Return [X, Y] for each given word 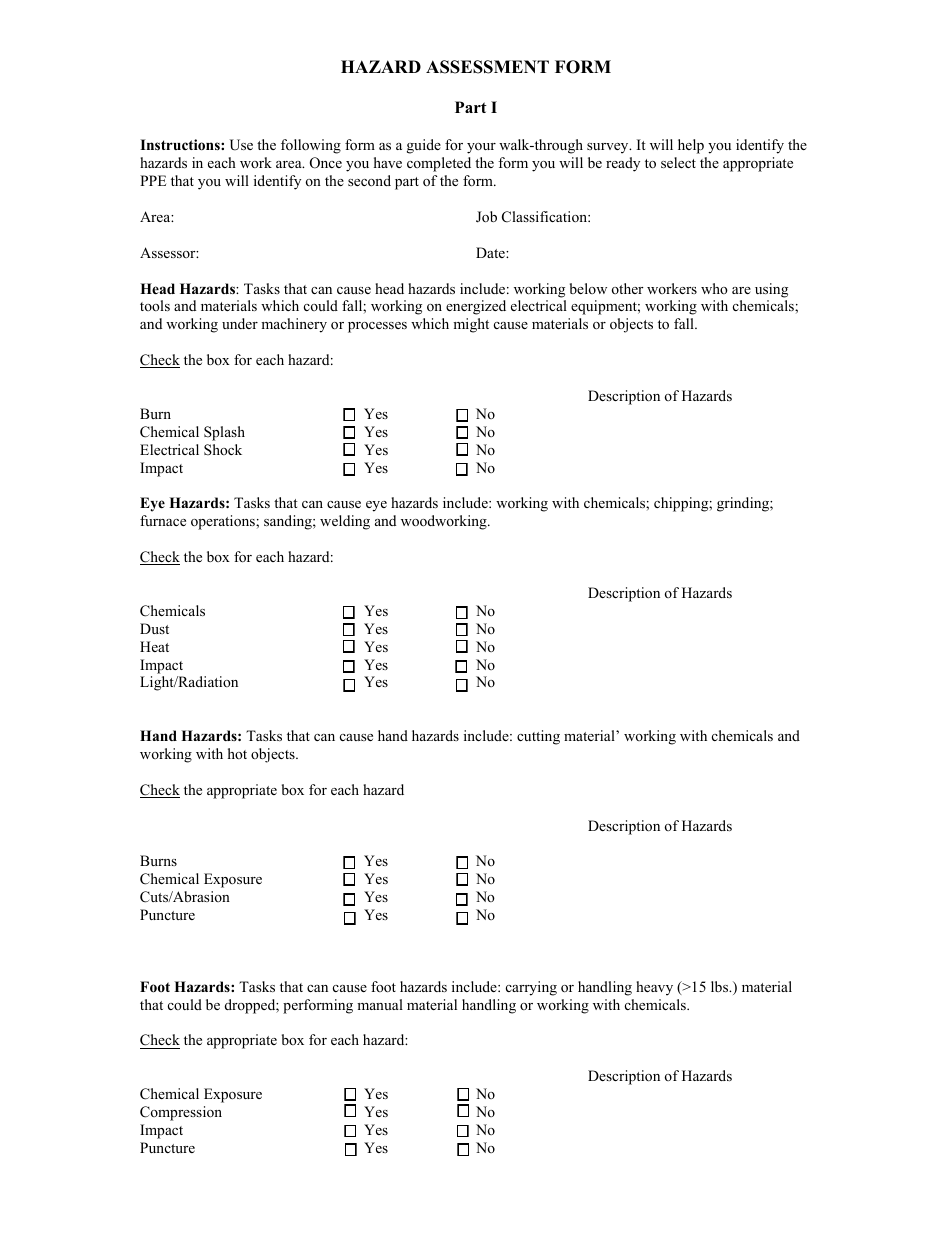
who [714, 288]
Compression [181, 1113]
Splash [224, 433]
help [691, 146]
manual [380, 1004]
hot [237, 753]
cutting [538, 737]
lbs [721, 986]
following [311, 146]
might [471, 325]
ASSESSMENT [487, 67]
